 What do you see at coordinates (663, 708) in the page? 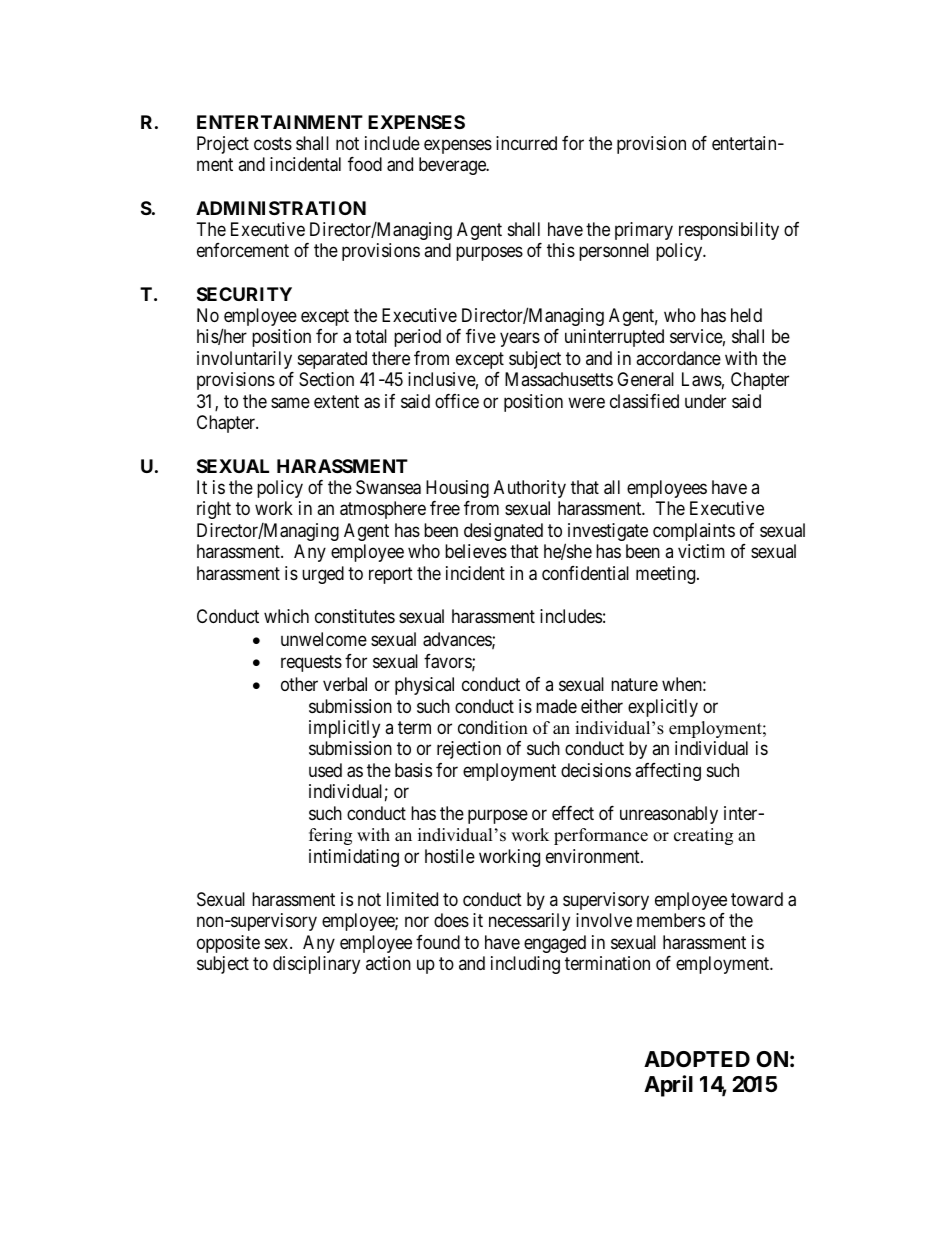
I see `explicitly` at bounding box center [663, 708].
